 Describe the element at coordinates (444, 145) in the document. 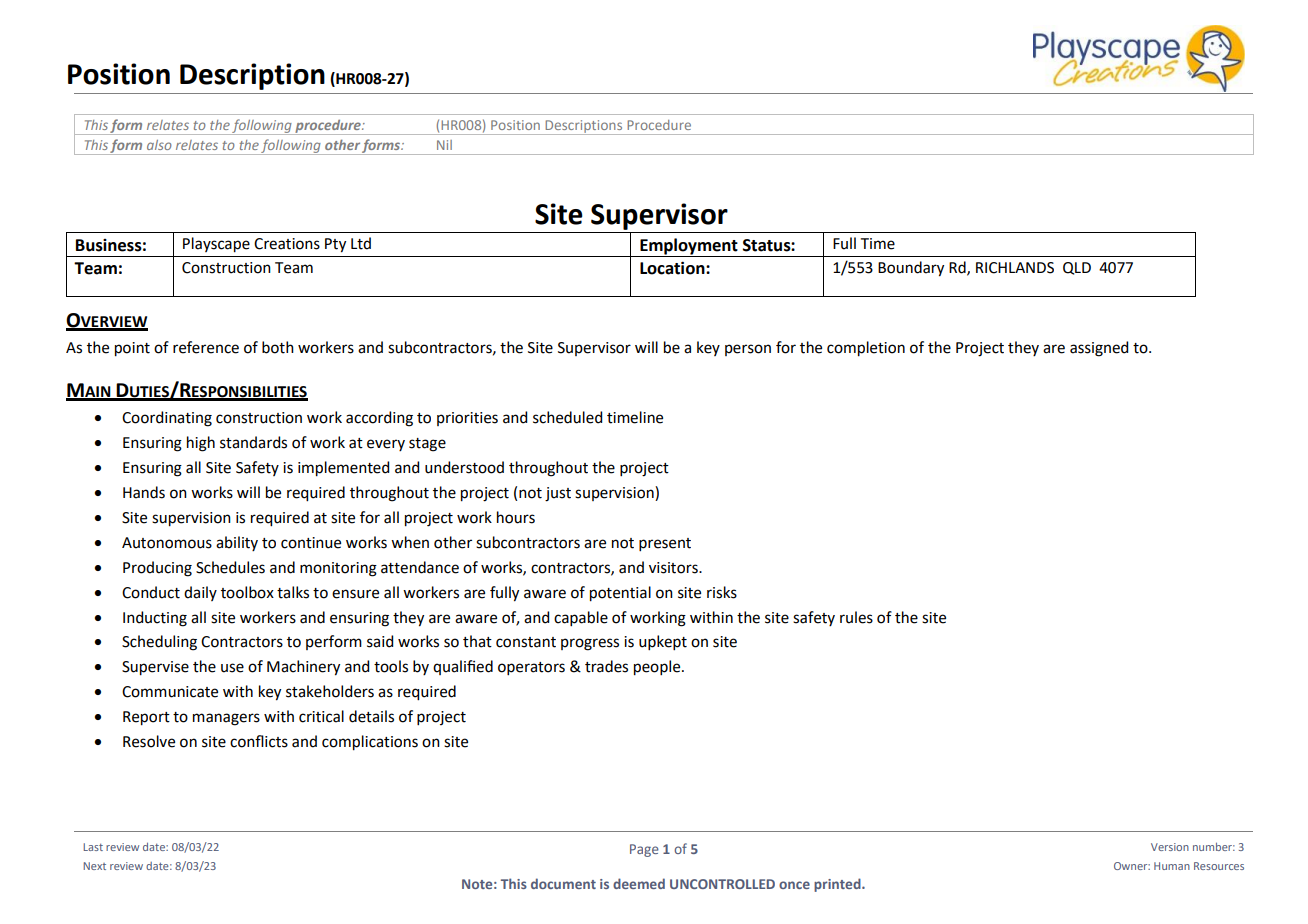

I see `Nil` at that location.
